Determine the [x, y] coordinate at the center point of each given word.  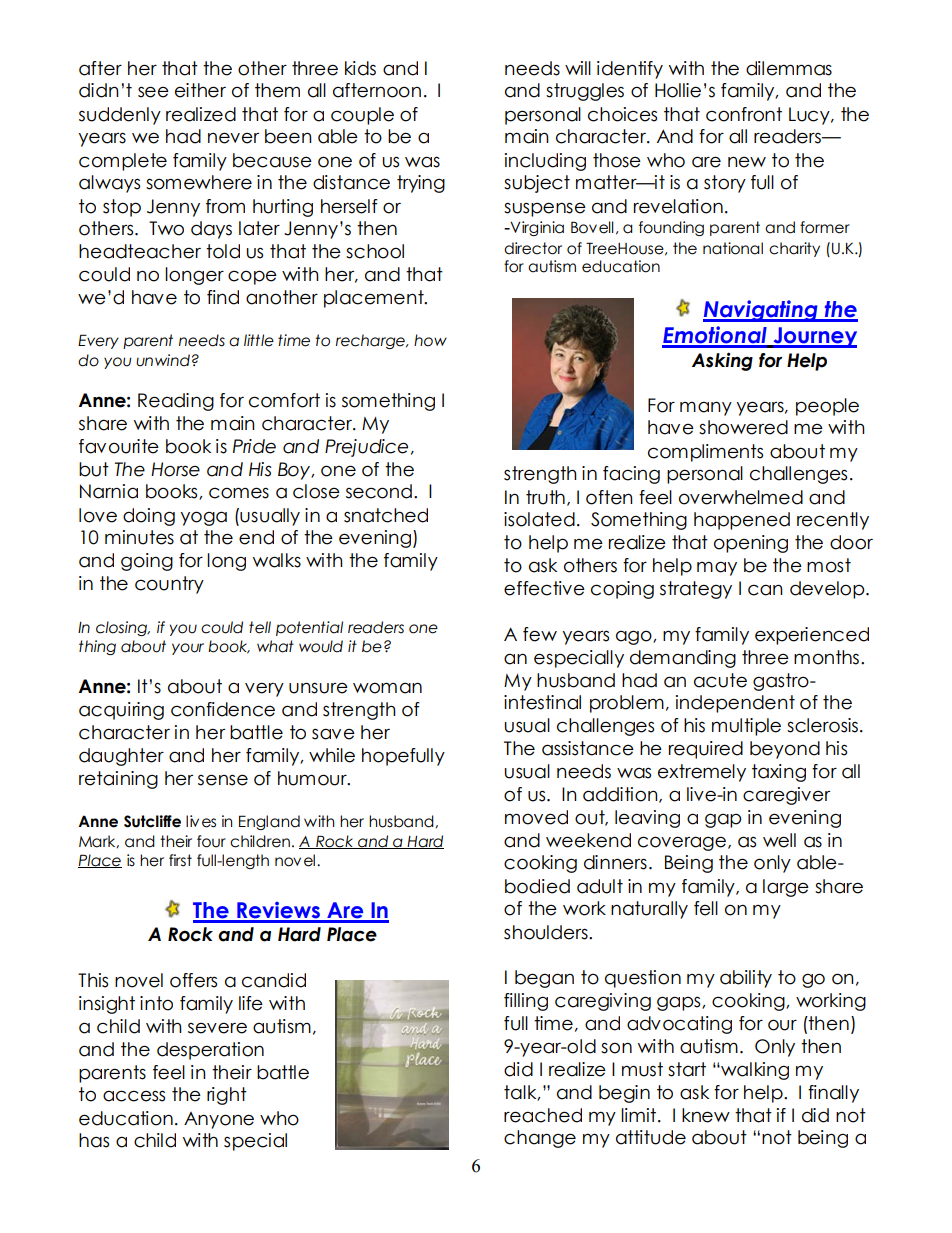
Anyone [219, 1120]
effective [544, 588]
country [169, 585]
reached [543, 1115]
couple [362, 116]
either [200, 90]
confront [744, 114]
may [717, 568]
